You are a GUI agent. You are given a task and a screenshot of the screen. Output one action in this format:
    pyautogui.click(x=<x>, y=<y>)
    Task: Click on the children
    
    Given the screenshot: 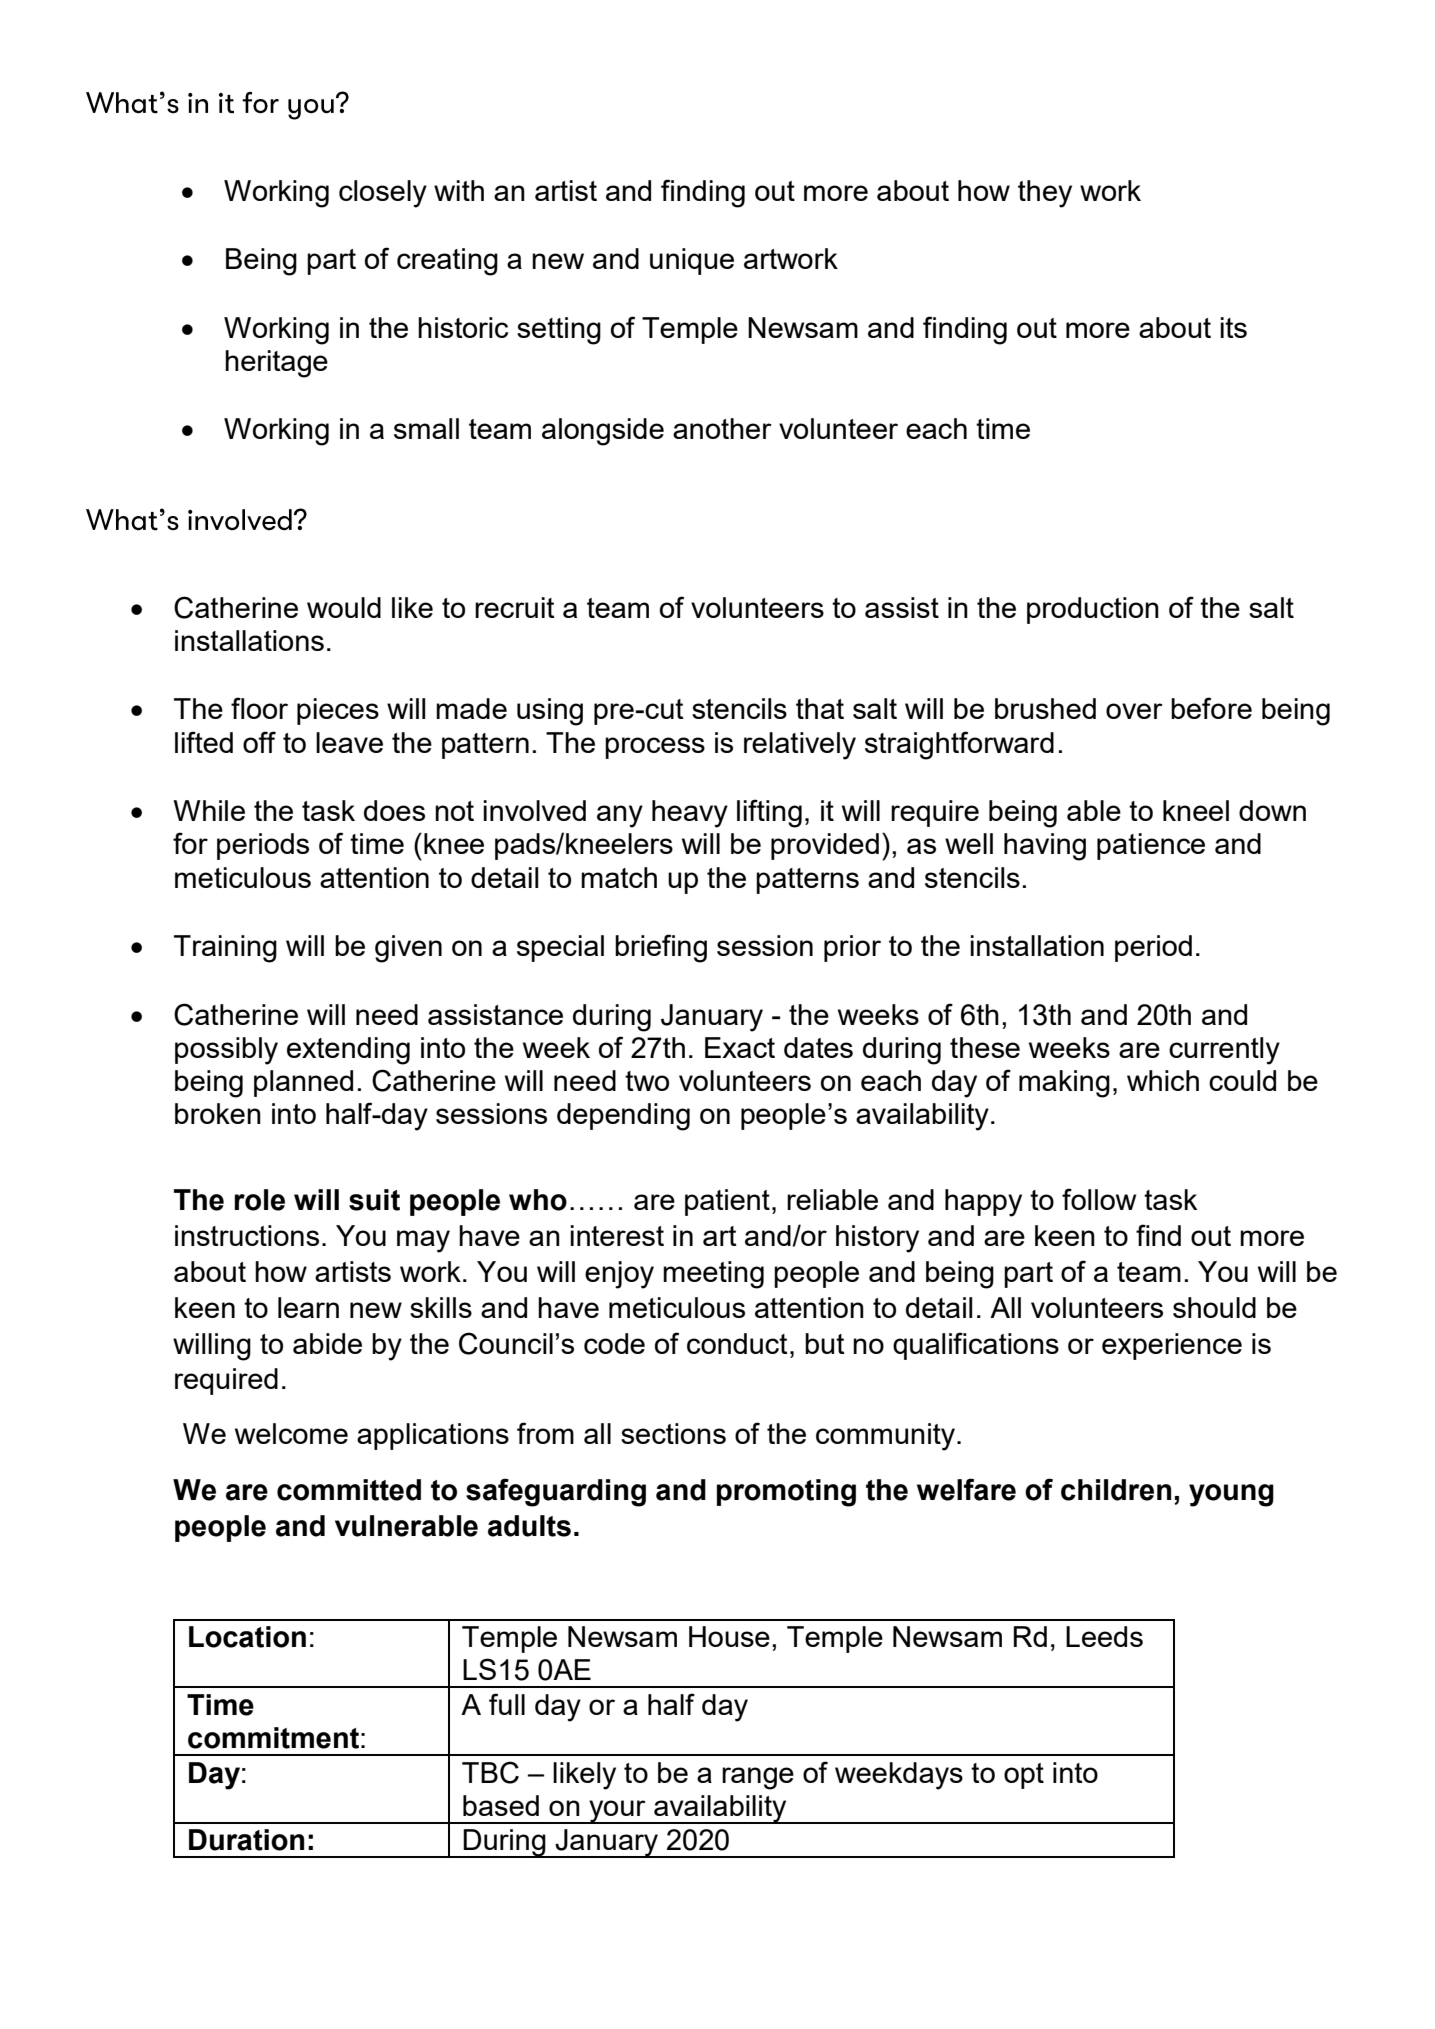 What is the action you would take?
    pyautogui.click(x=1116, y=1490)
